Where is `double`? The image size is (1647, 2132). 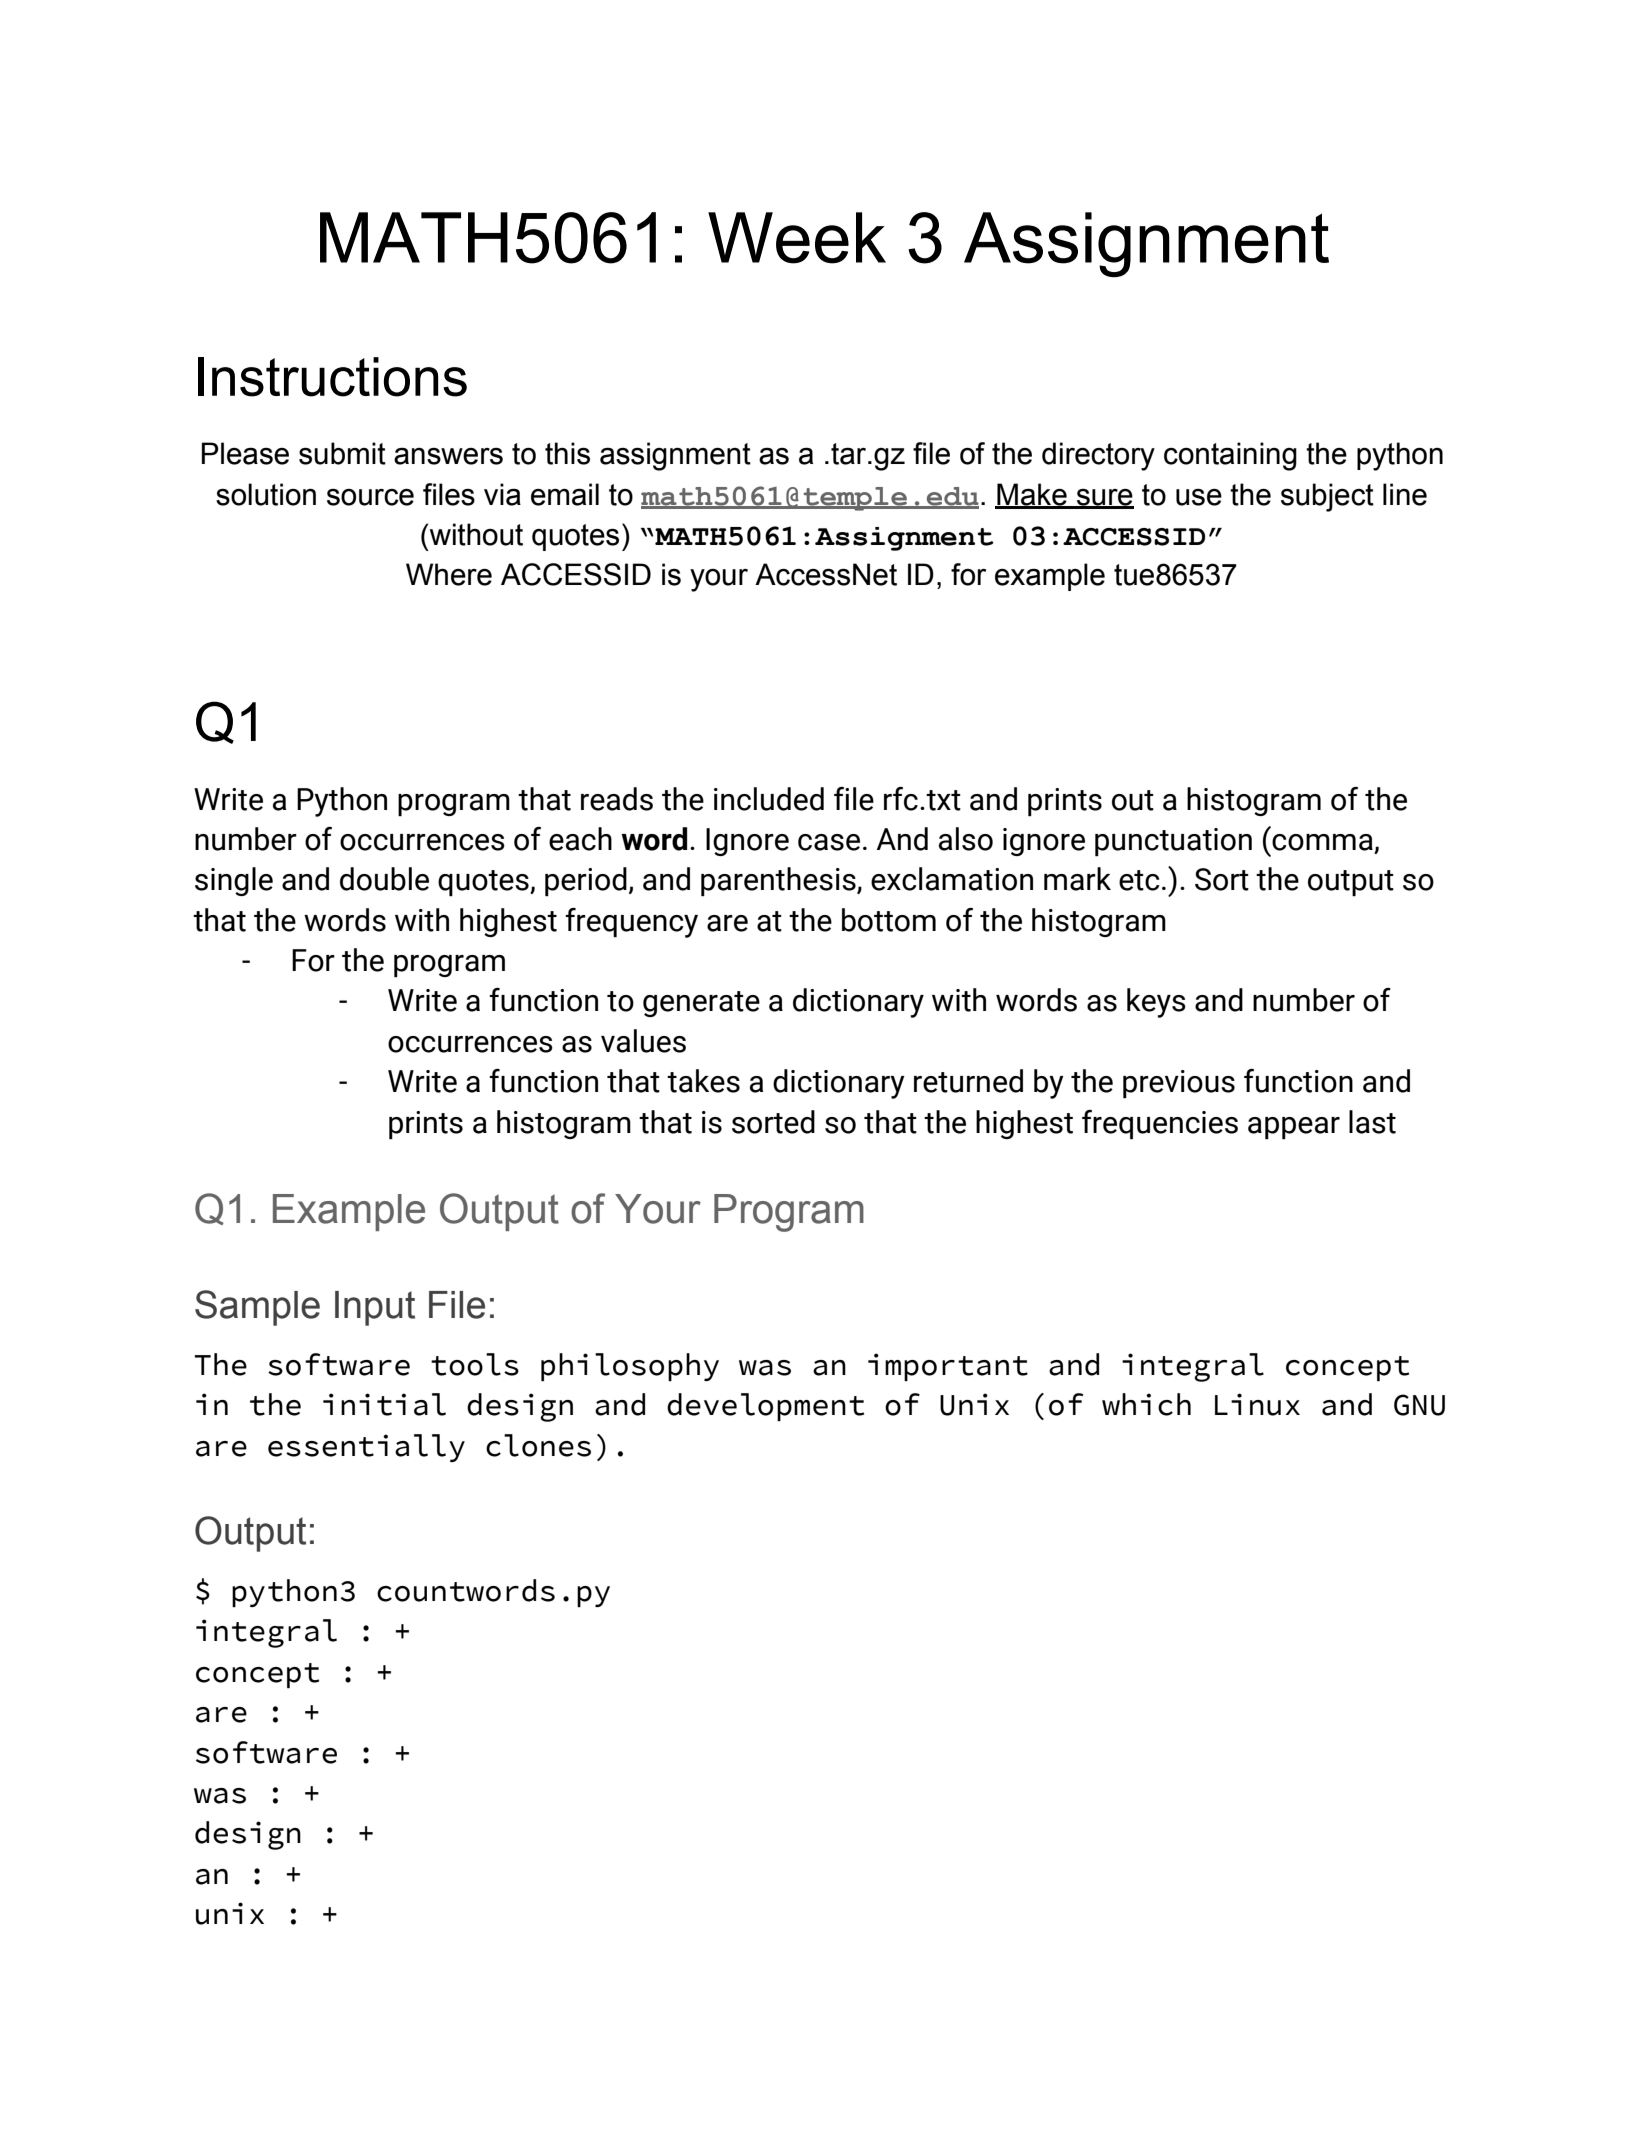 double is located at coordinates (384, 879).
